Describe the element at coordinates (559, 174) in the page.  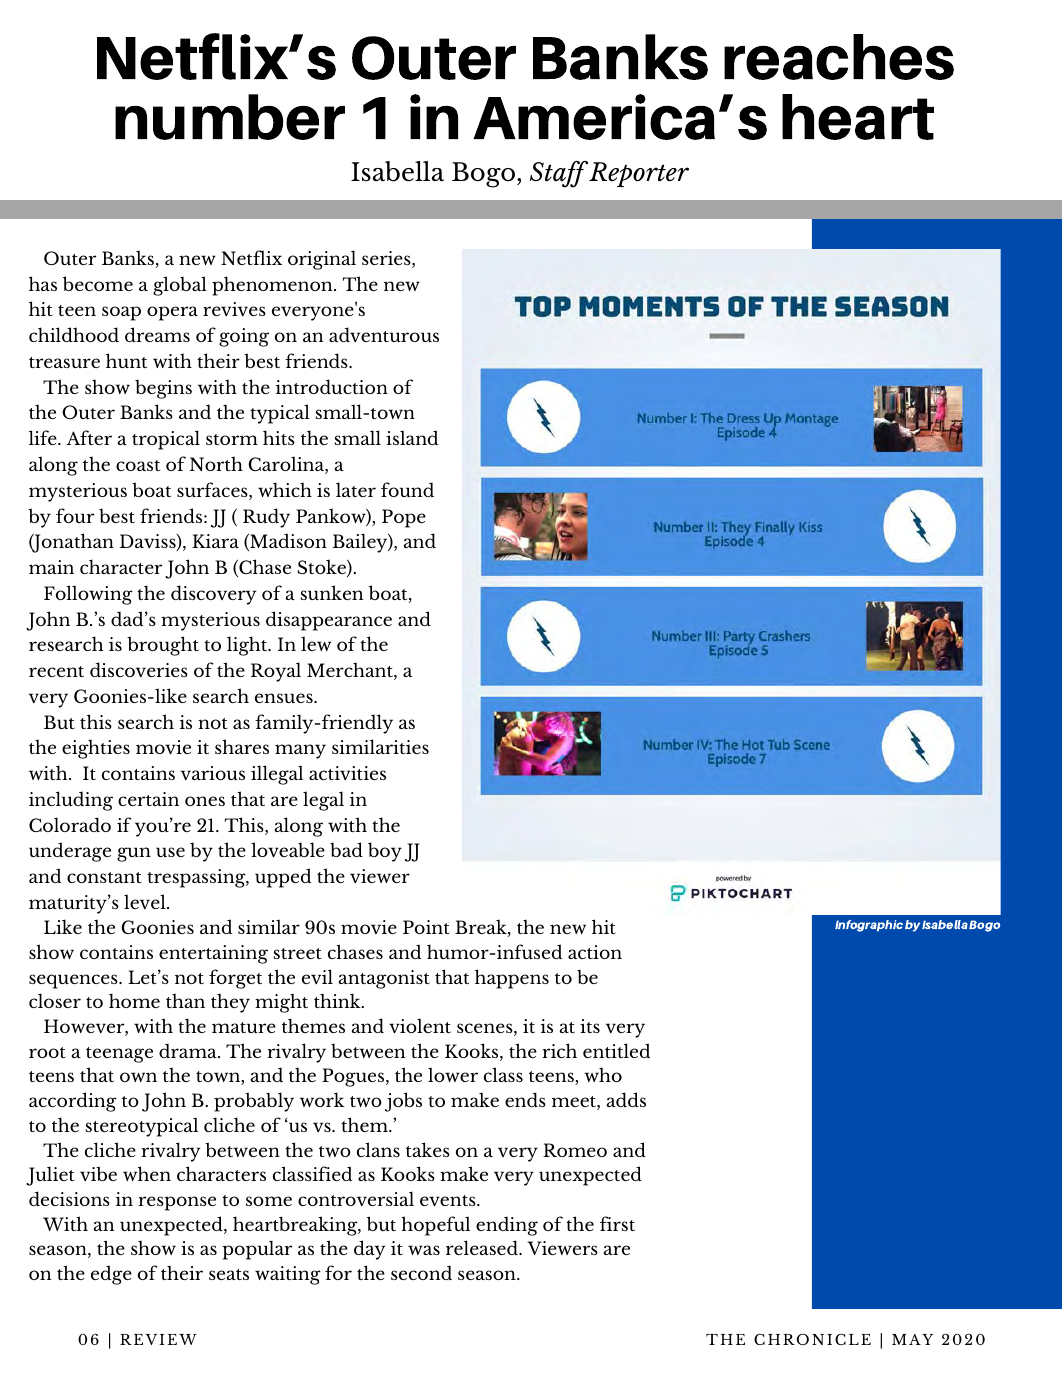
I see `Staff` at that location.
